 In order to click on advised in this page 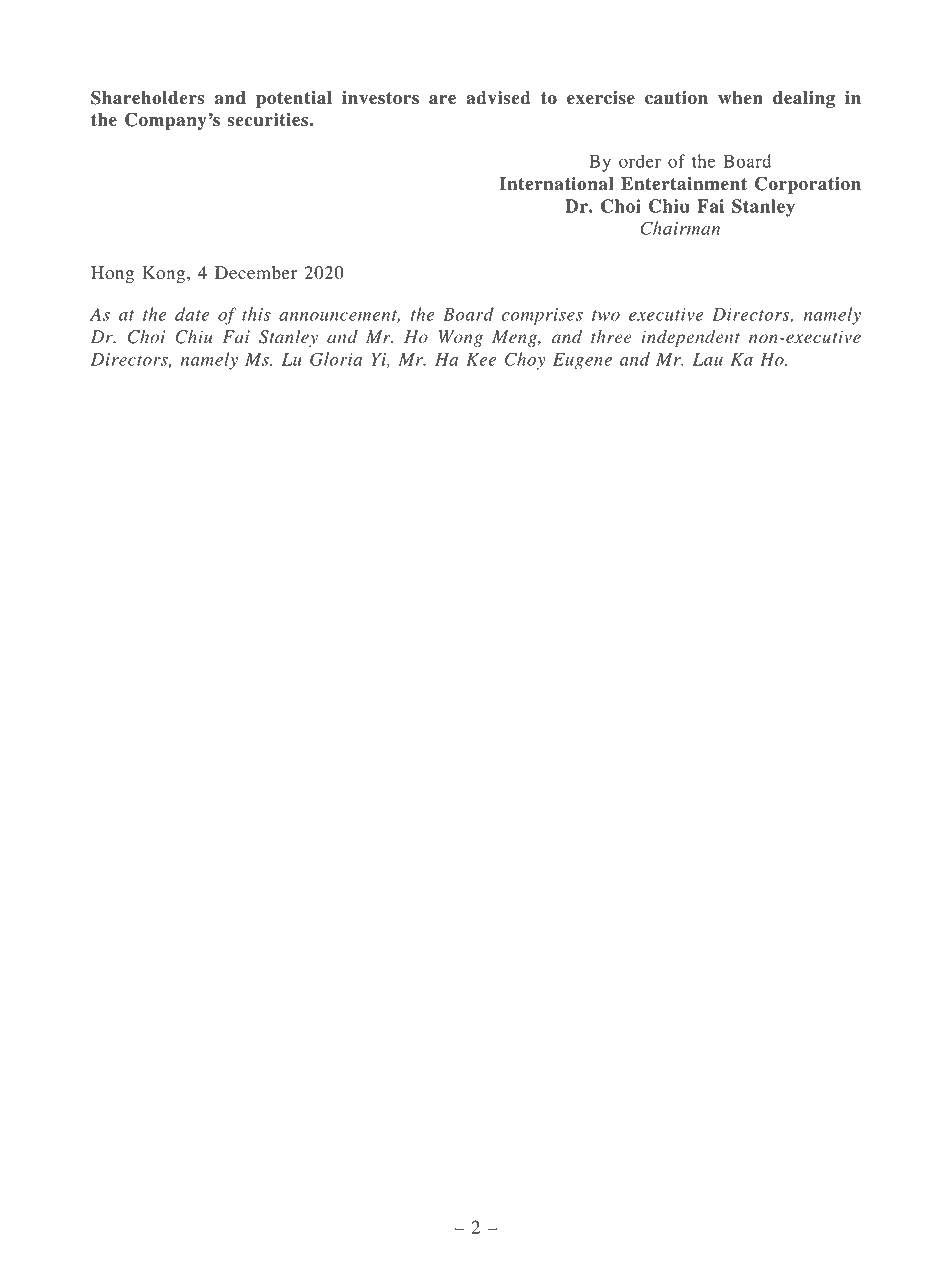, I will do `click(498, 98)`.
